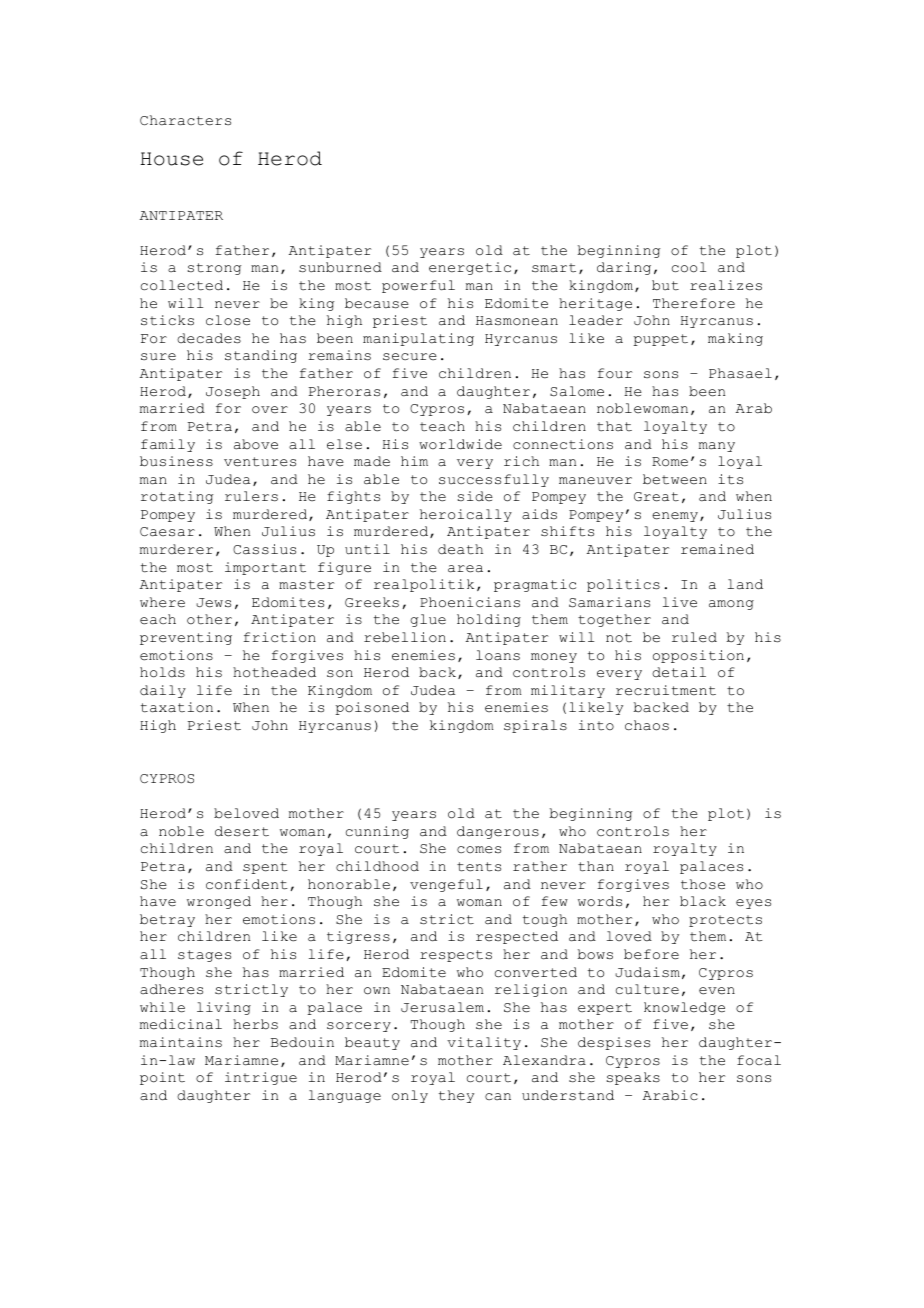 The width and height of the screenshot is (924, 1308). What do you see at coordinates (261, 1078) in the screenshot?
I see `intrigue` at bounding box center [261, 1078].
